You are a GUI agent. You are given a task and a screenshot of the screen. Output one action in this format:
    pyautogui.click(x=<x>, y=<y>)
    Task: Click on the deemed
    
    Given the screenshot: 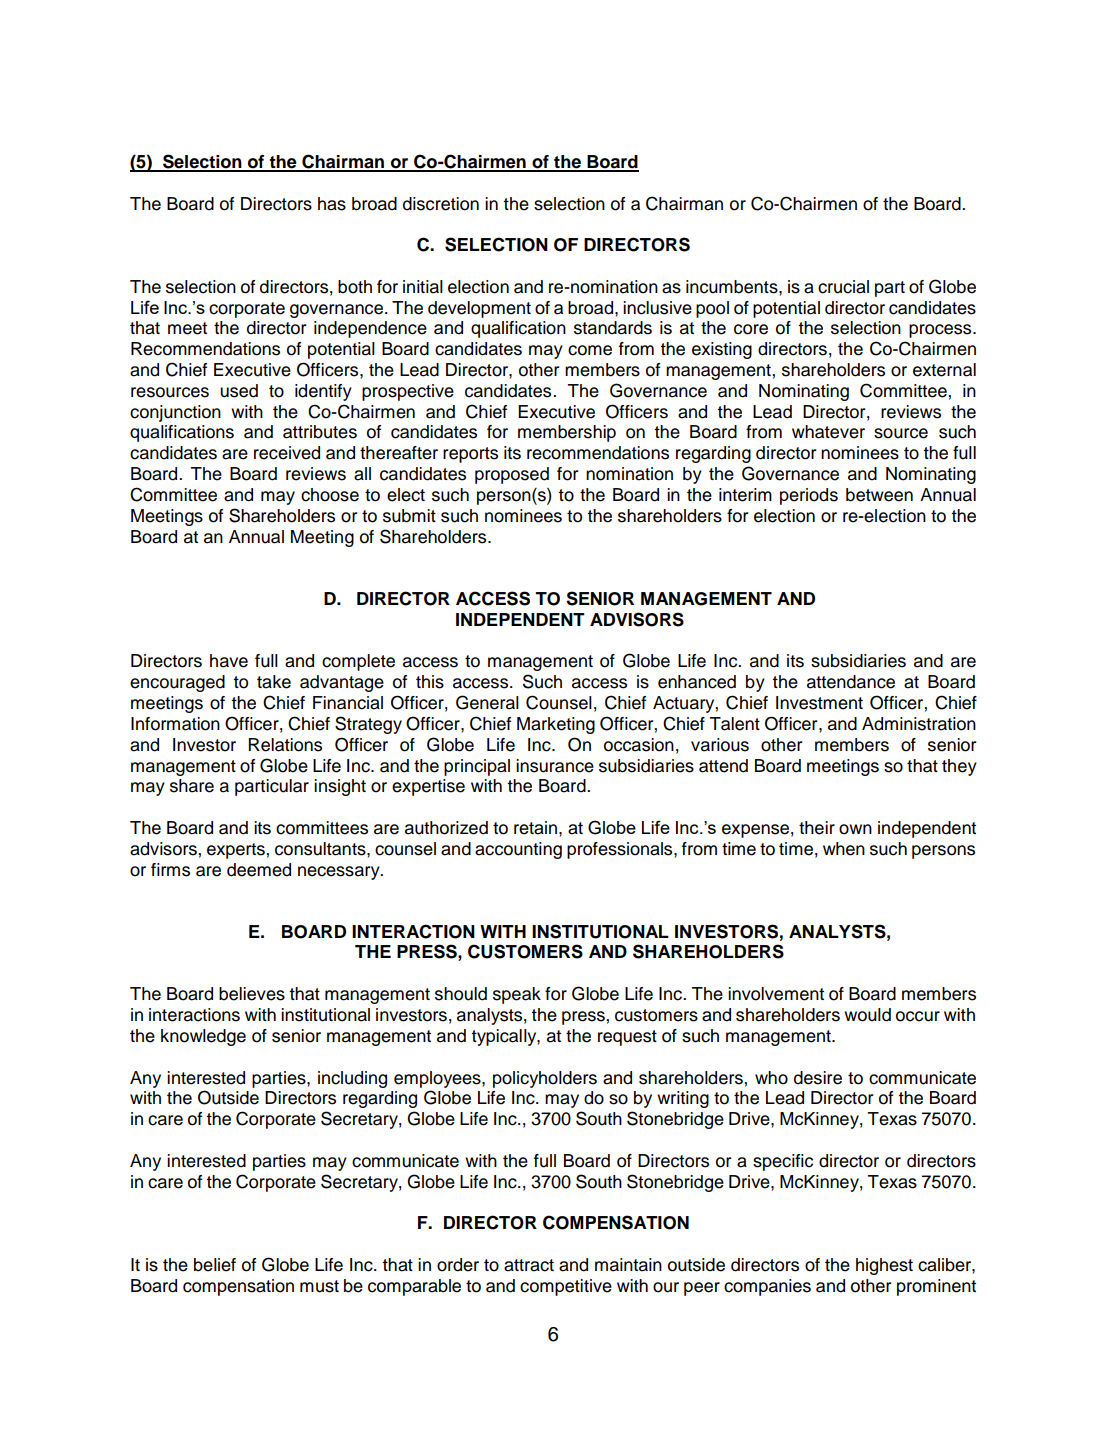 What is the action you would take?
    pyautogui.click(x=259, y=870)
